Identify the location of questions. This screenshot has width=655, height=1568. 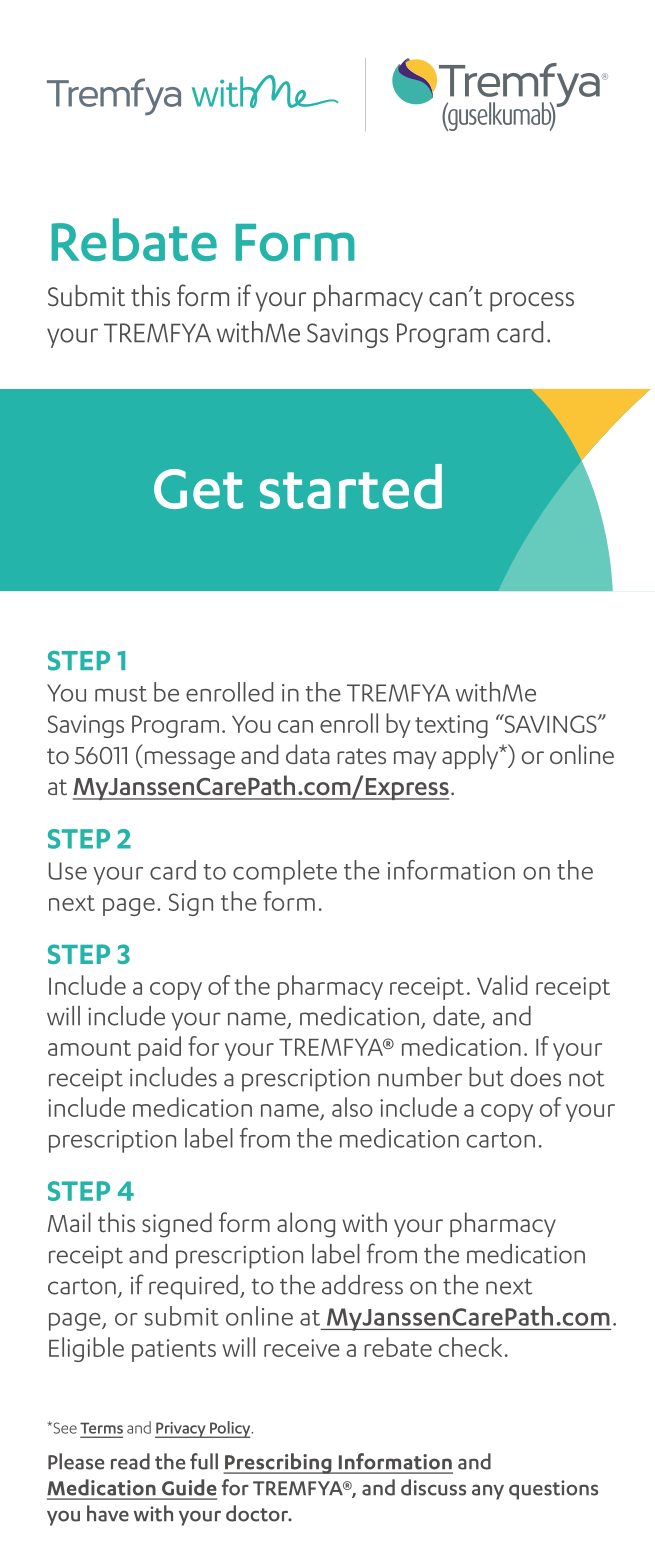
(553, 1490).
